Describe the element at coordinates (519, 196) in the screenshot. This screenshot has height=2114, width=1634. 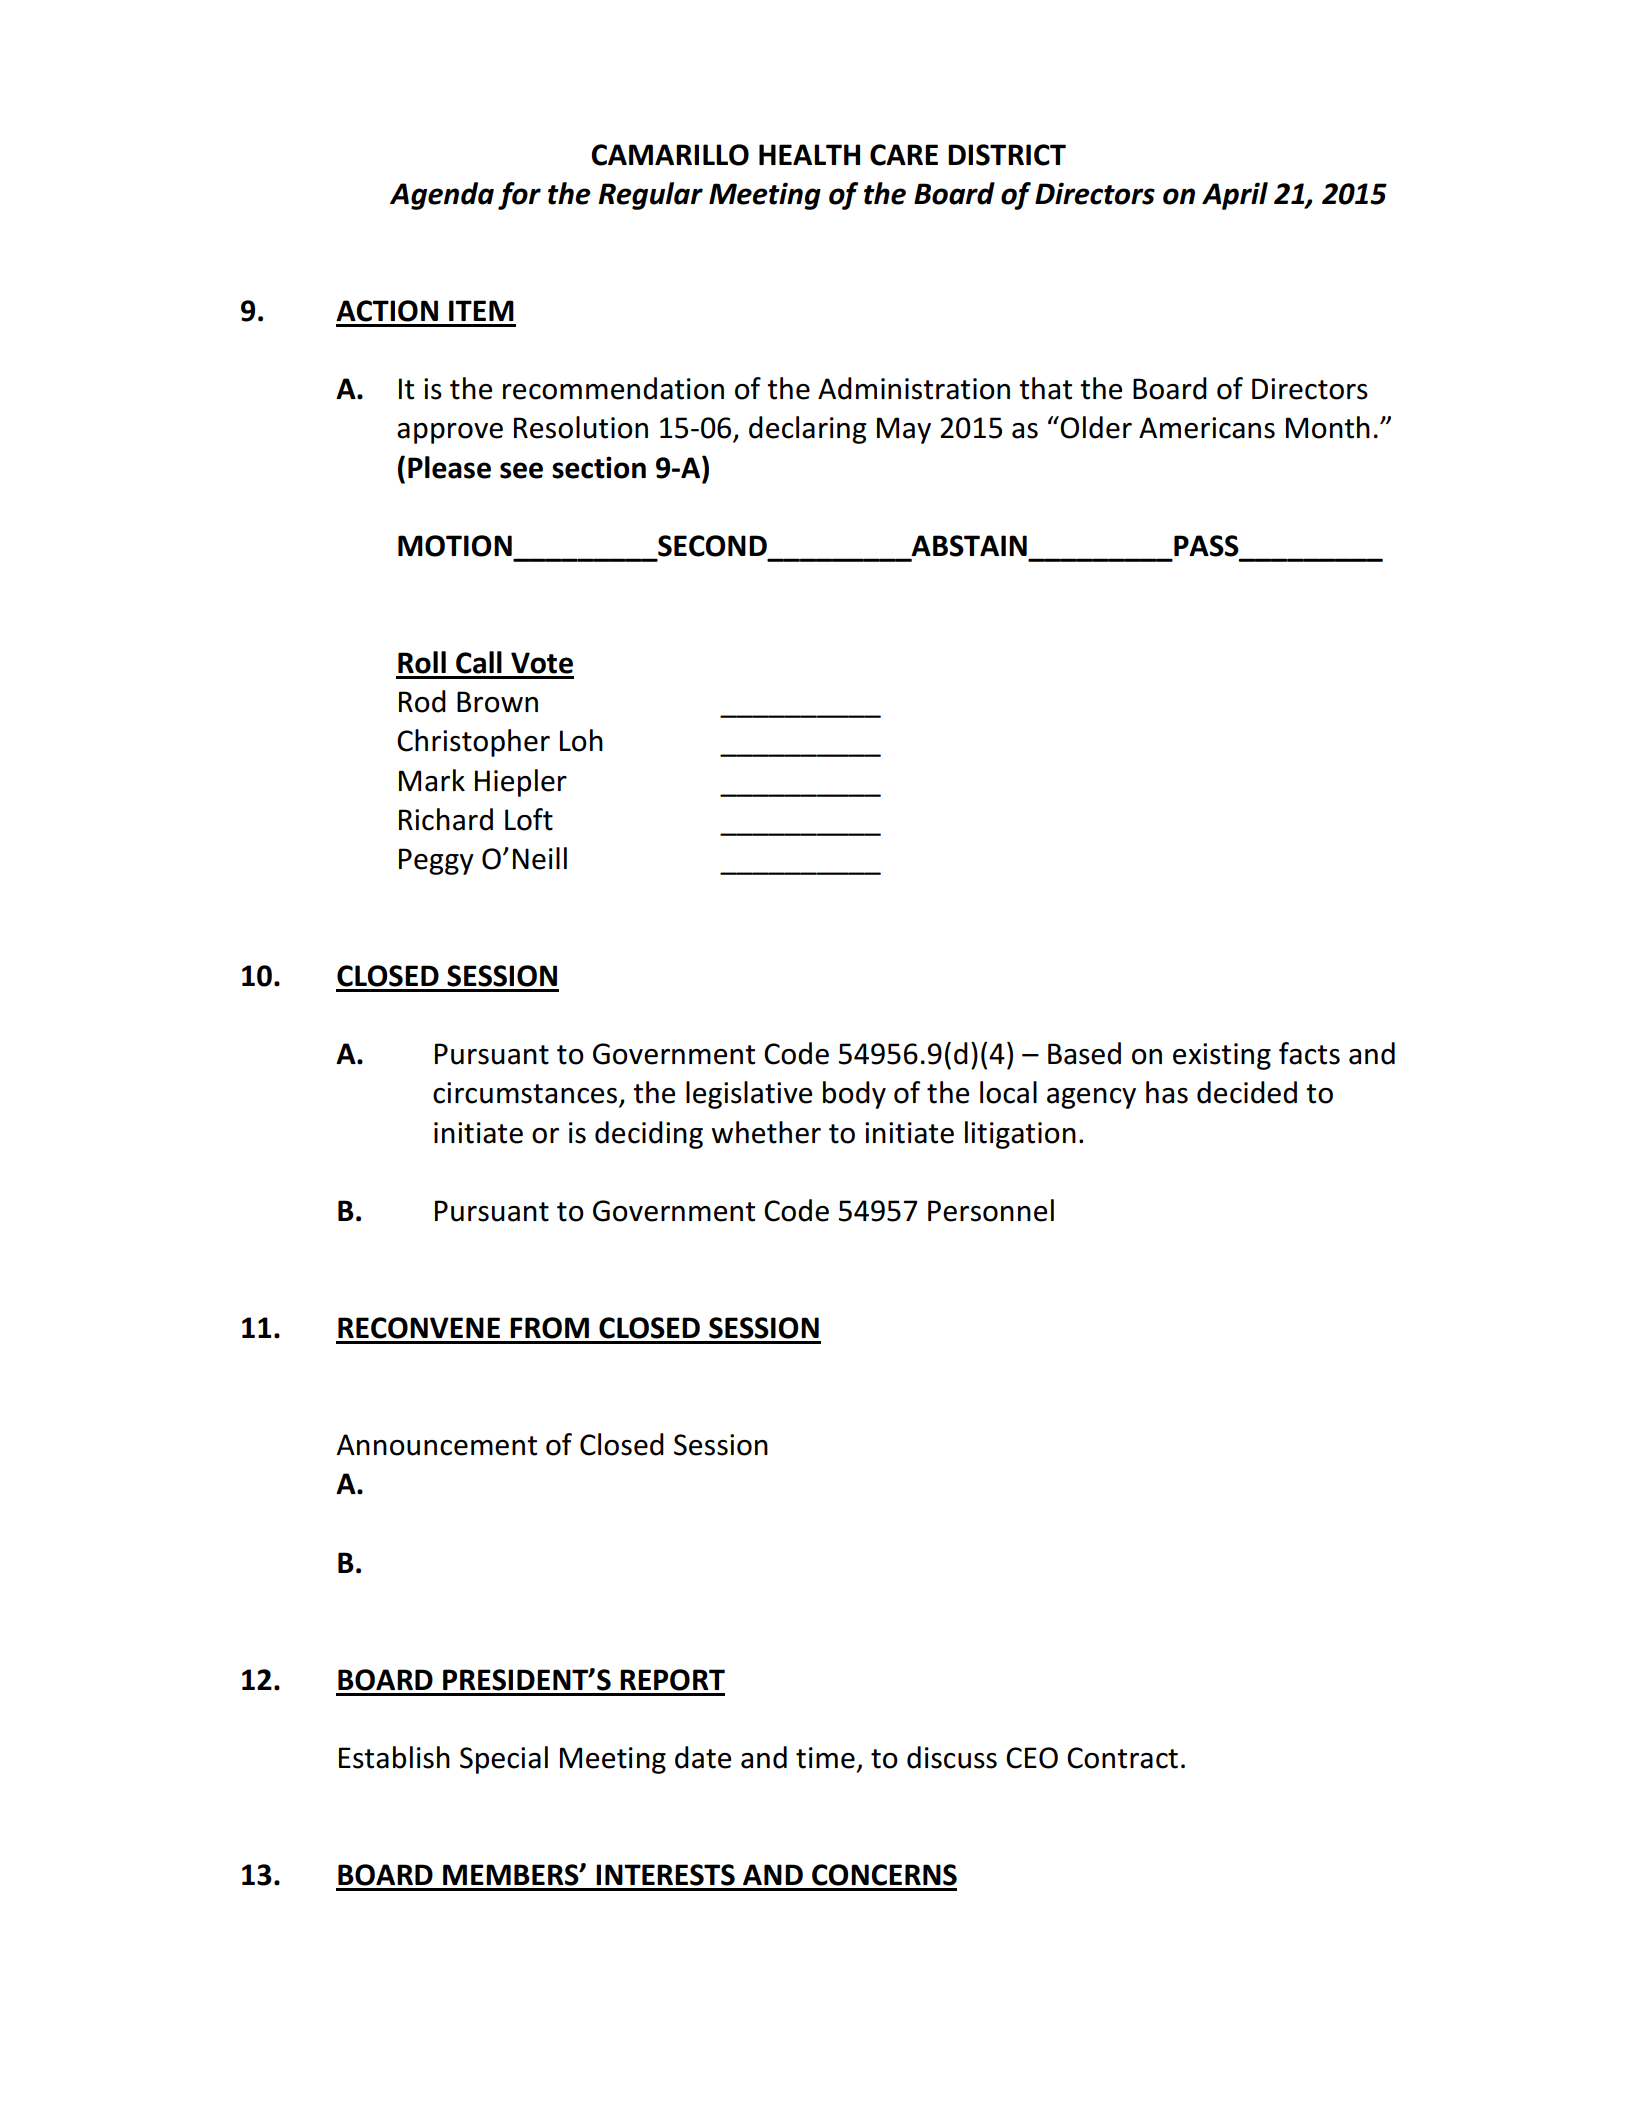
I see `for` at that location.
